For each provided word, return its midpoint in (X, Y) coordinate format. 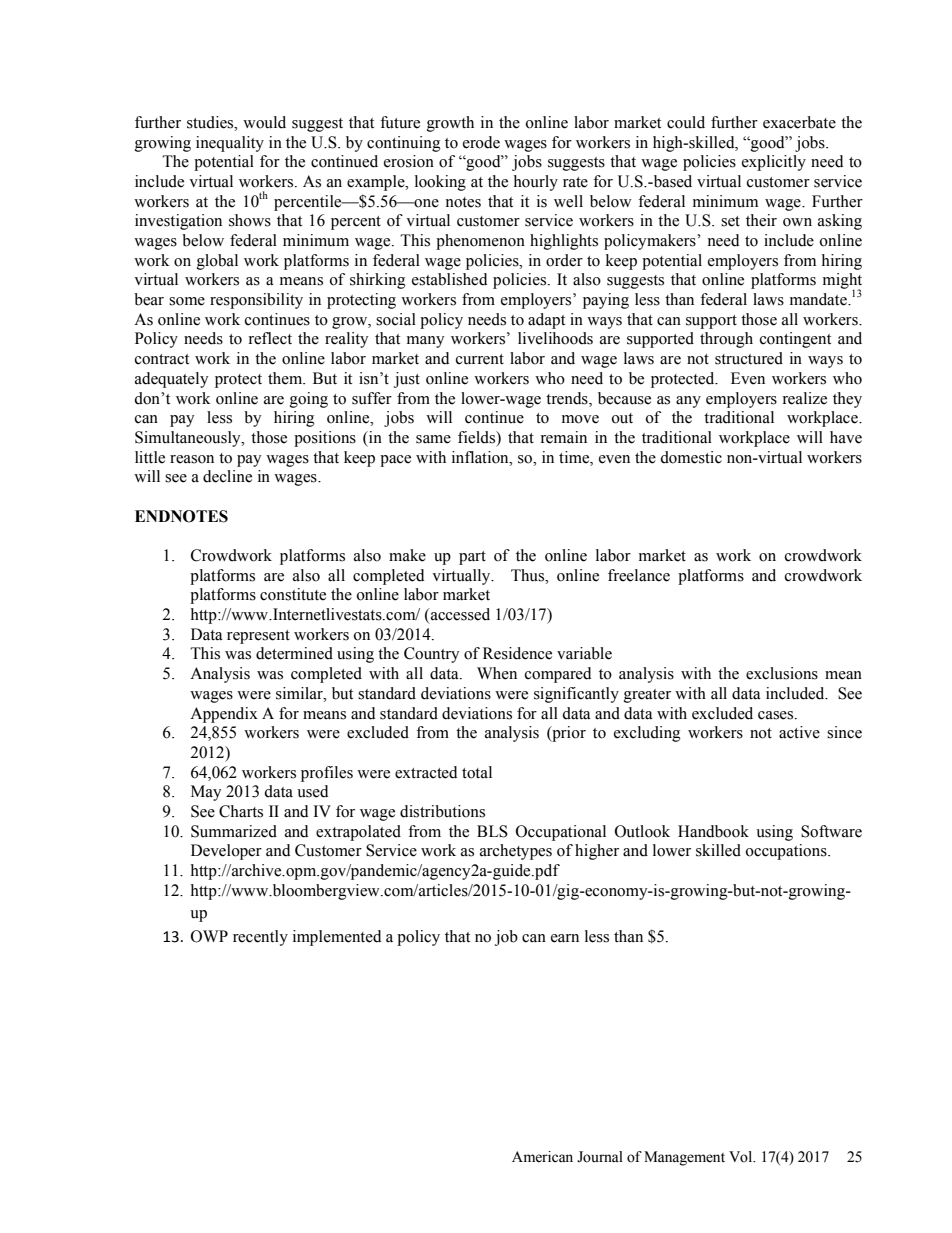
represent (258, 637)
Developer (226, 852)
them (286, 378)
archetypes (516, 852)
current (480, 359)
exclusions (782, 673)
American (542, 1157)
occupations (787, 852)
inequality (230, 144)
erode (481, 142)
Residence (517, 653)
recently (260, 938)
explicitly (774, 163)
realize (805, 398)
